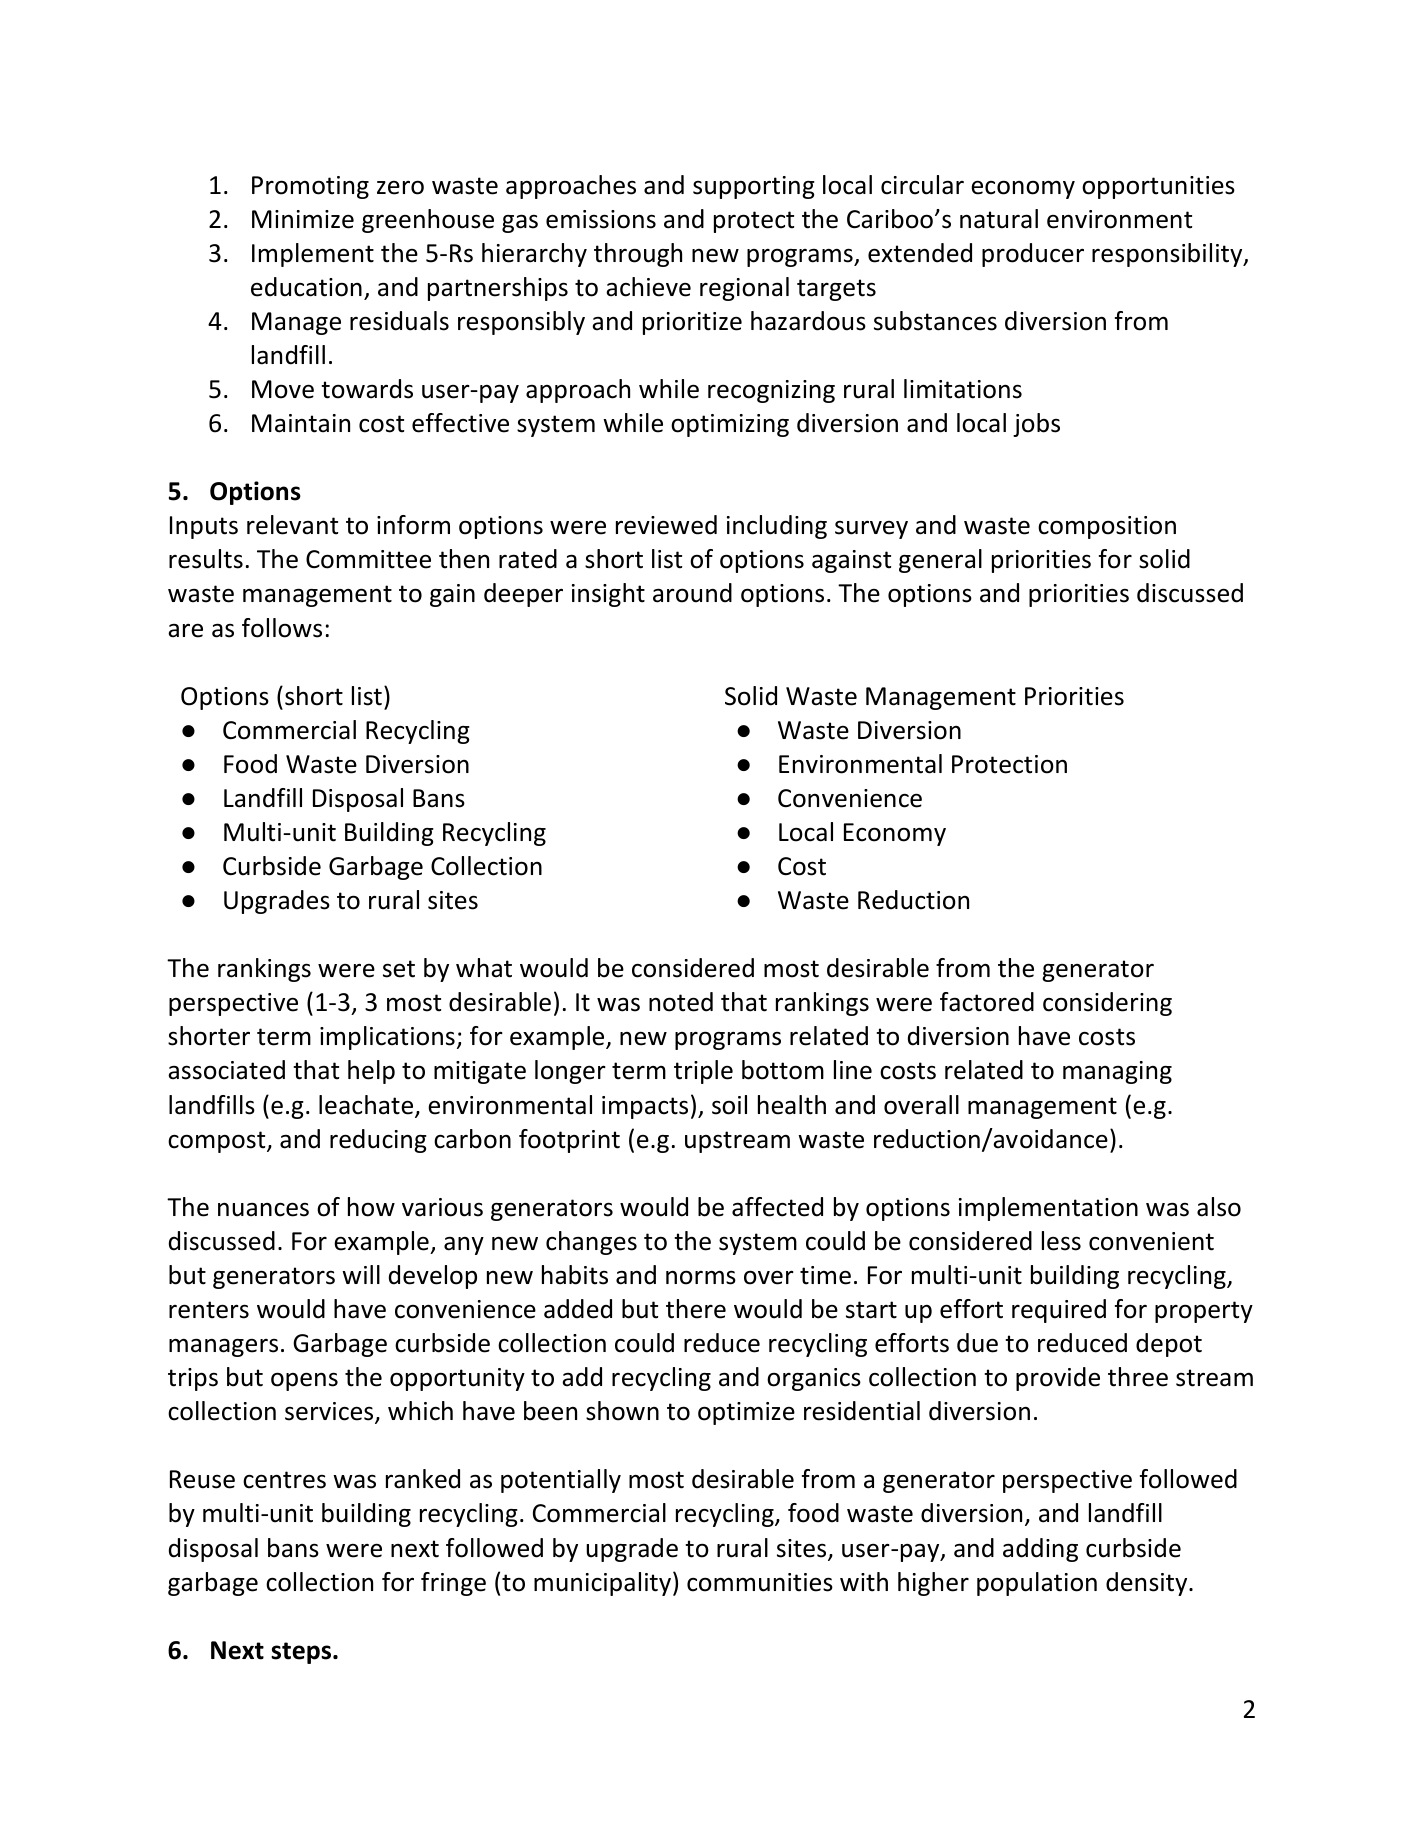 The image size is (1424, 1842). Describe the element at coordinates (1148, 1584) in the screenshot. I see `density` at that location.
